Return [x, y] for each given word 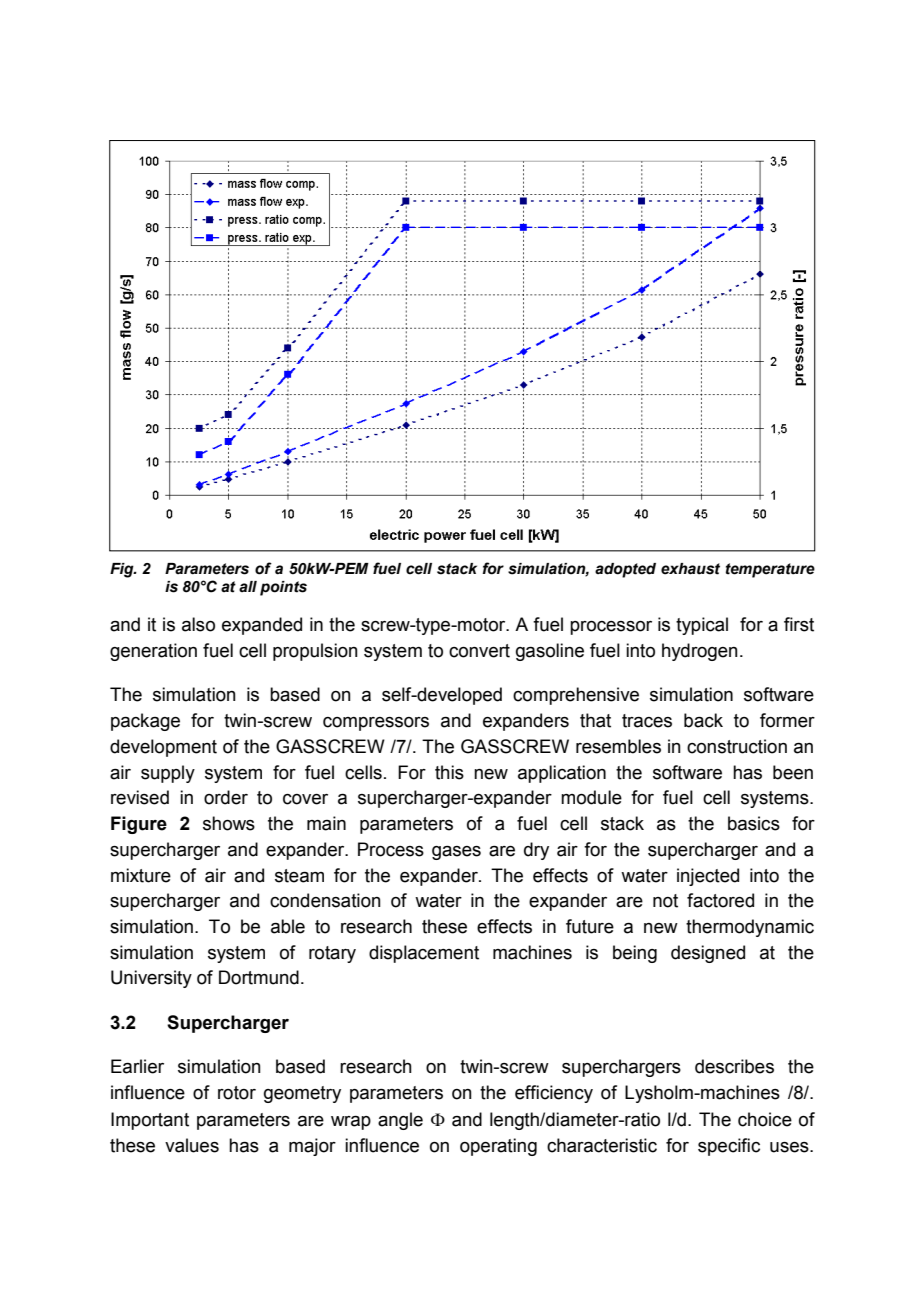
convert [479, 651]
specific [729, 1147]
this [449, 772]
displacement [424, 954]
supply [168, 774]
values [192, 1145]
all [248, 586]
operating [498, 1147]
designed [708, 954]
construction [737, 746]
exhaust [690, 569]
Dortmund [259, 977]
